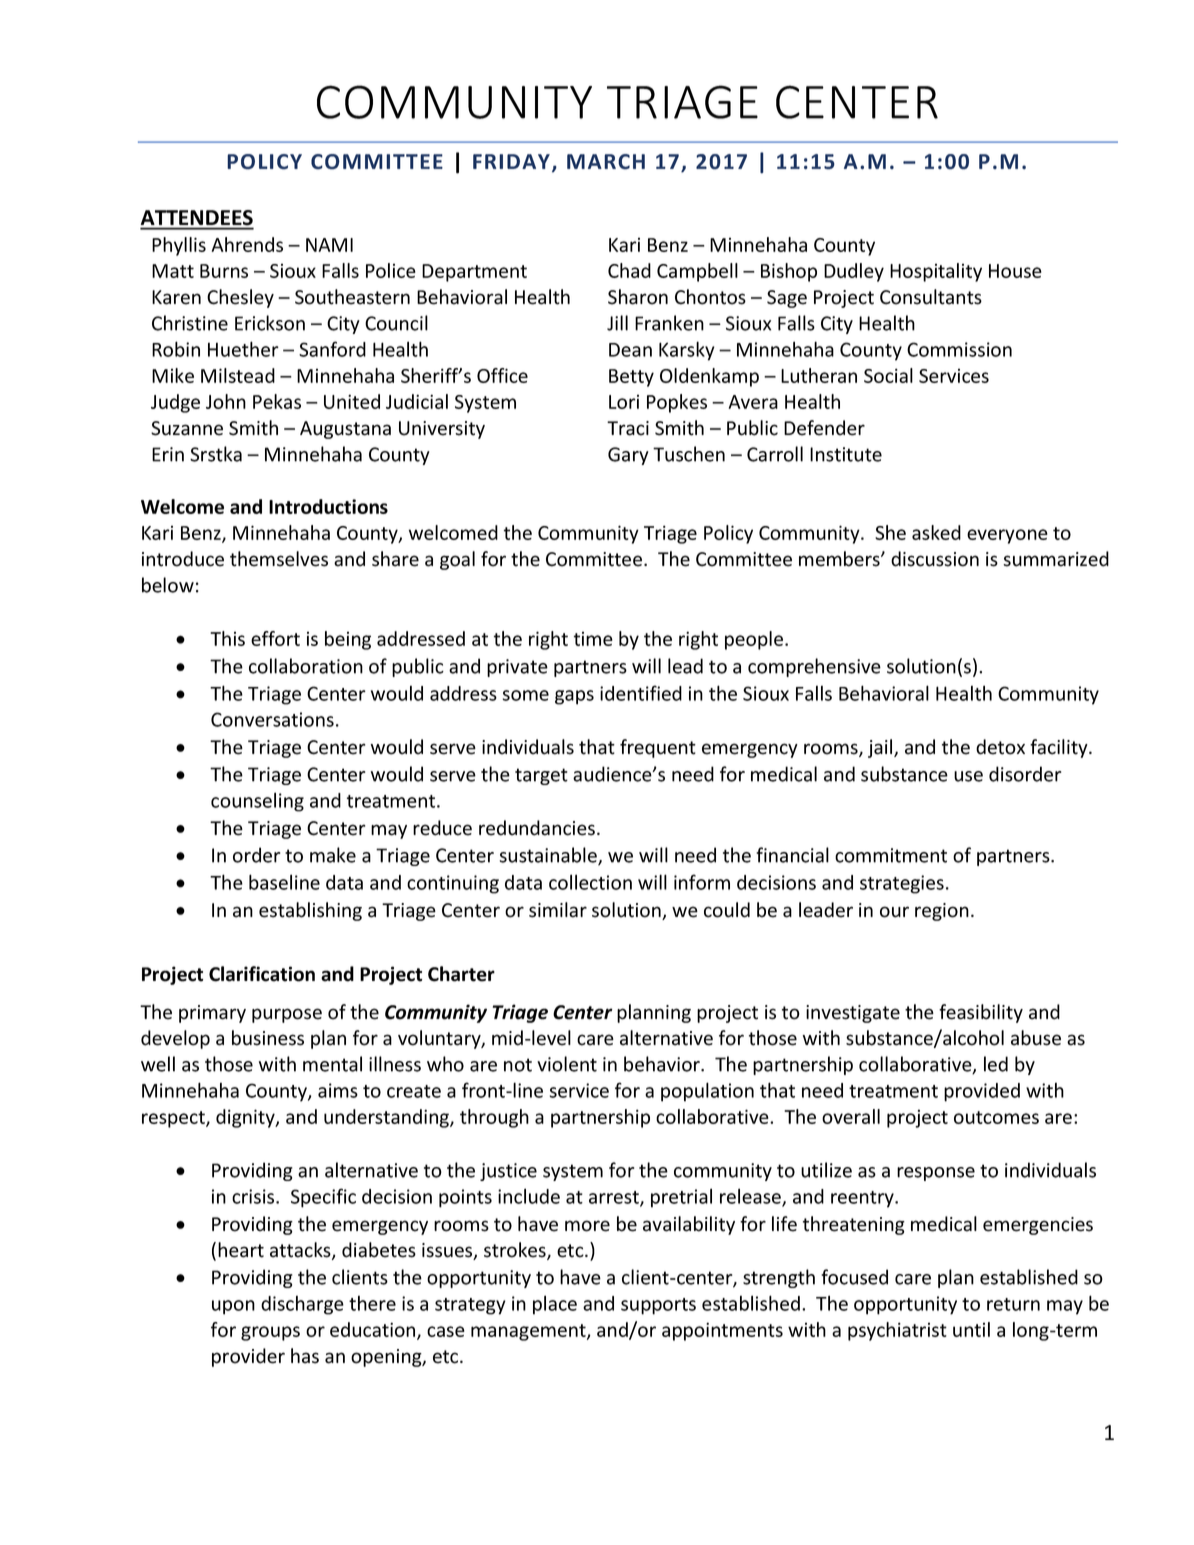 The width and height of the document is (1194, 1545). What do you see at coordinates (329, 245) in the document?
I see `NAMI` at bounding box center [329, 245].
